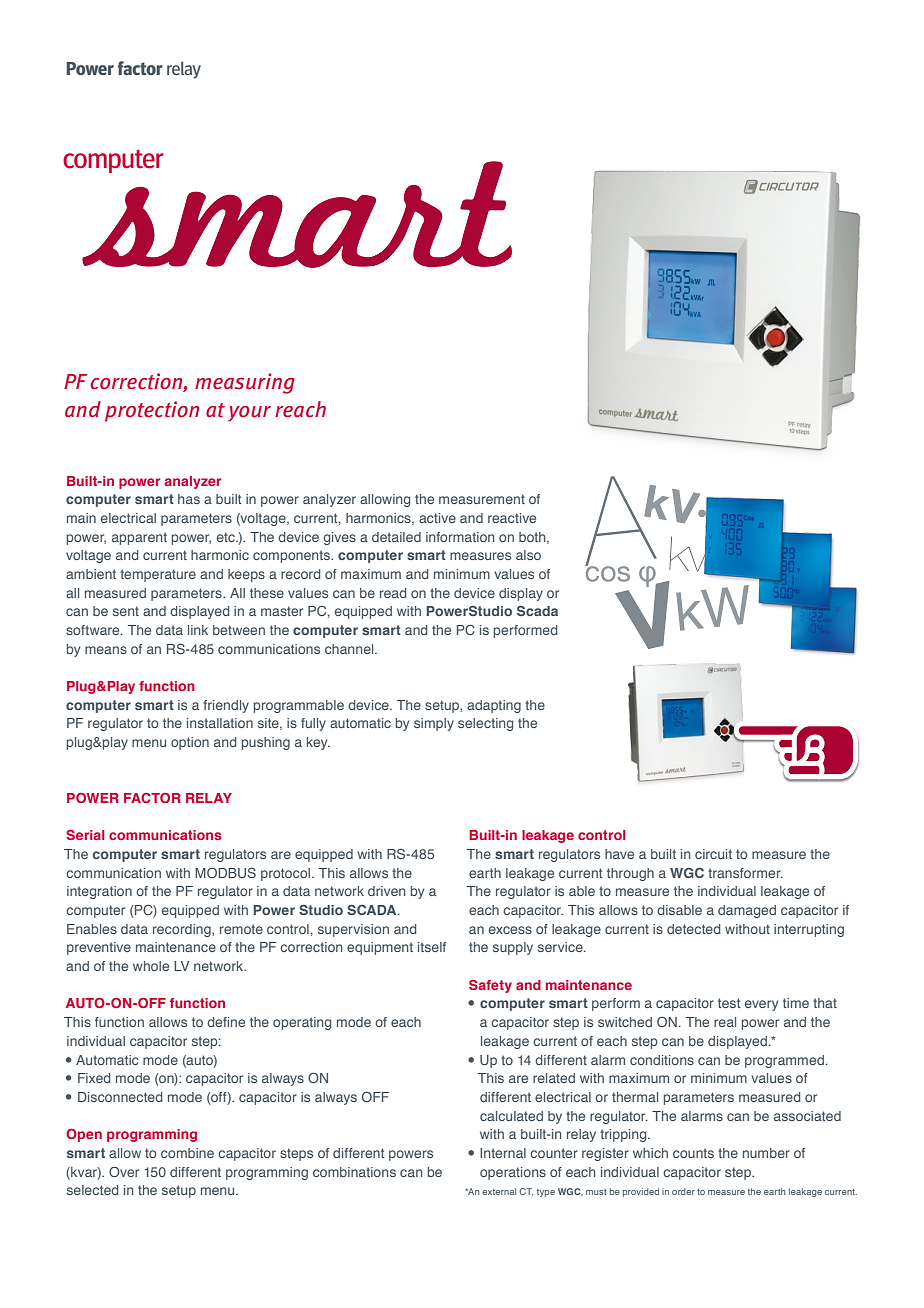 This page has height=1308, width=924. What do you see at coordinates (249, 414) in the page?
I see `your` at bounding box center [249, 414].
